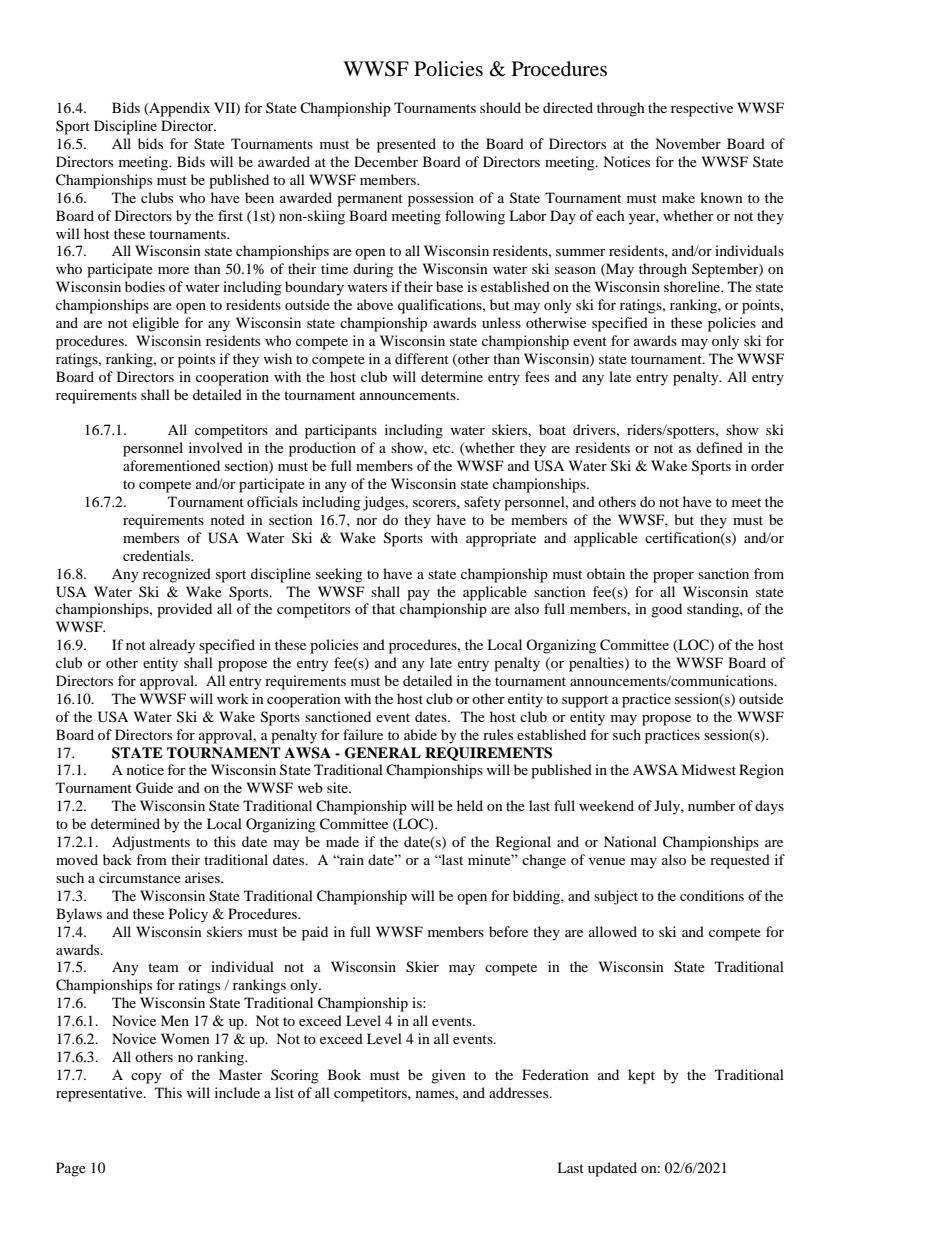 Image resolution: width=952 pixels, height=1233 pixels. Describe the element at coordinates (156, 324) in the document. I see `eligible` at that location.
